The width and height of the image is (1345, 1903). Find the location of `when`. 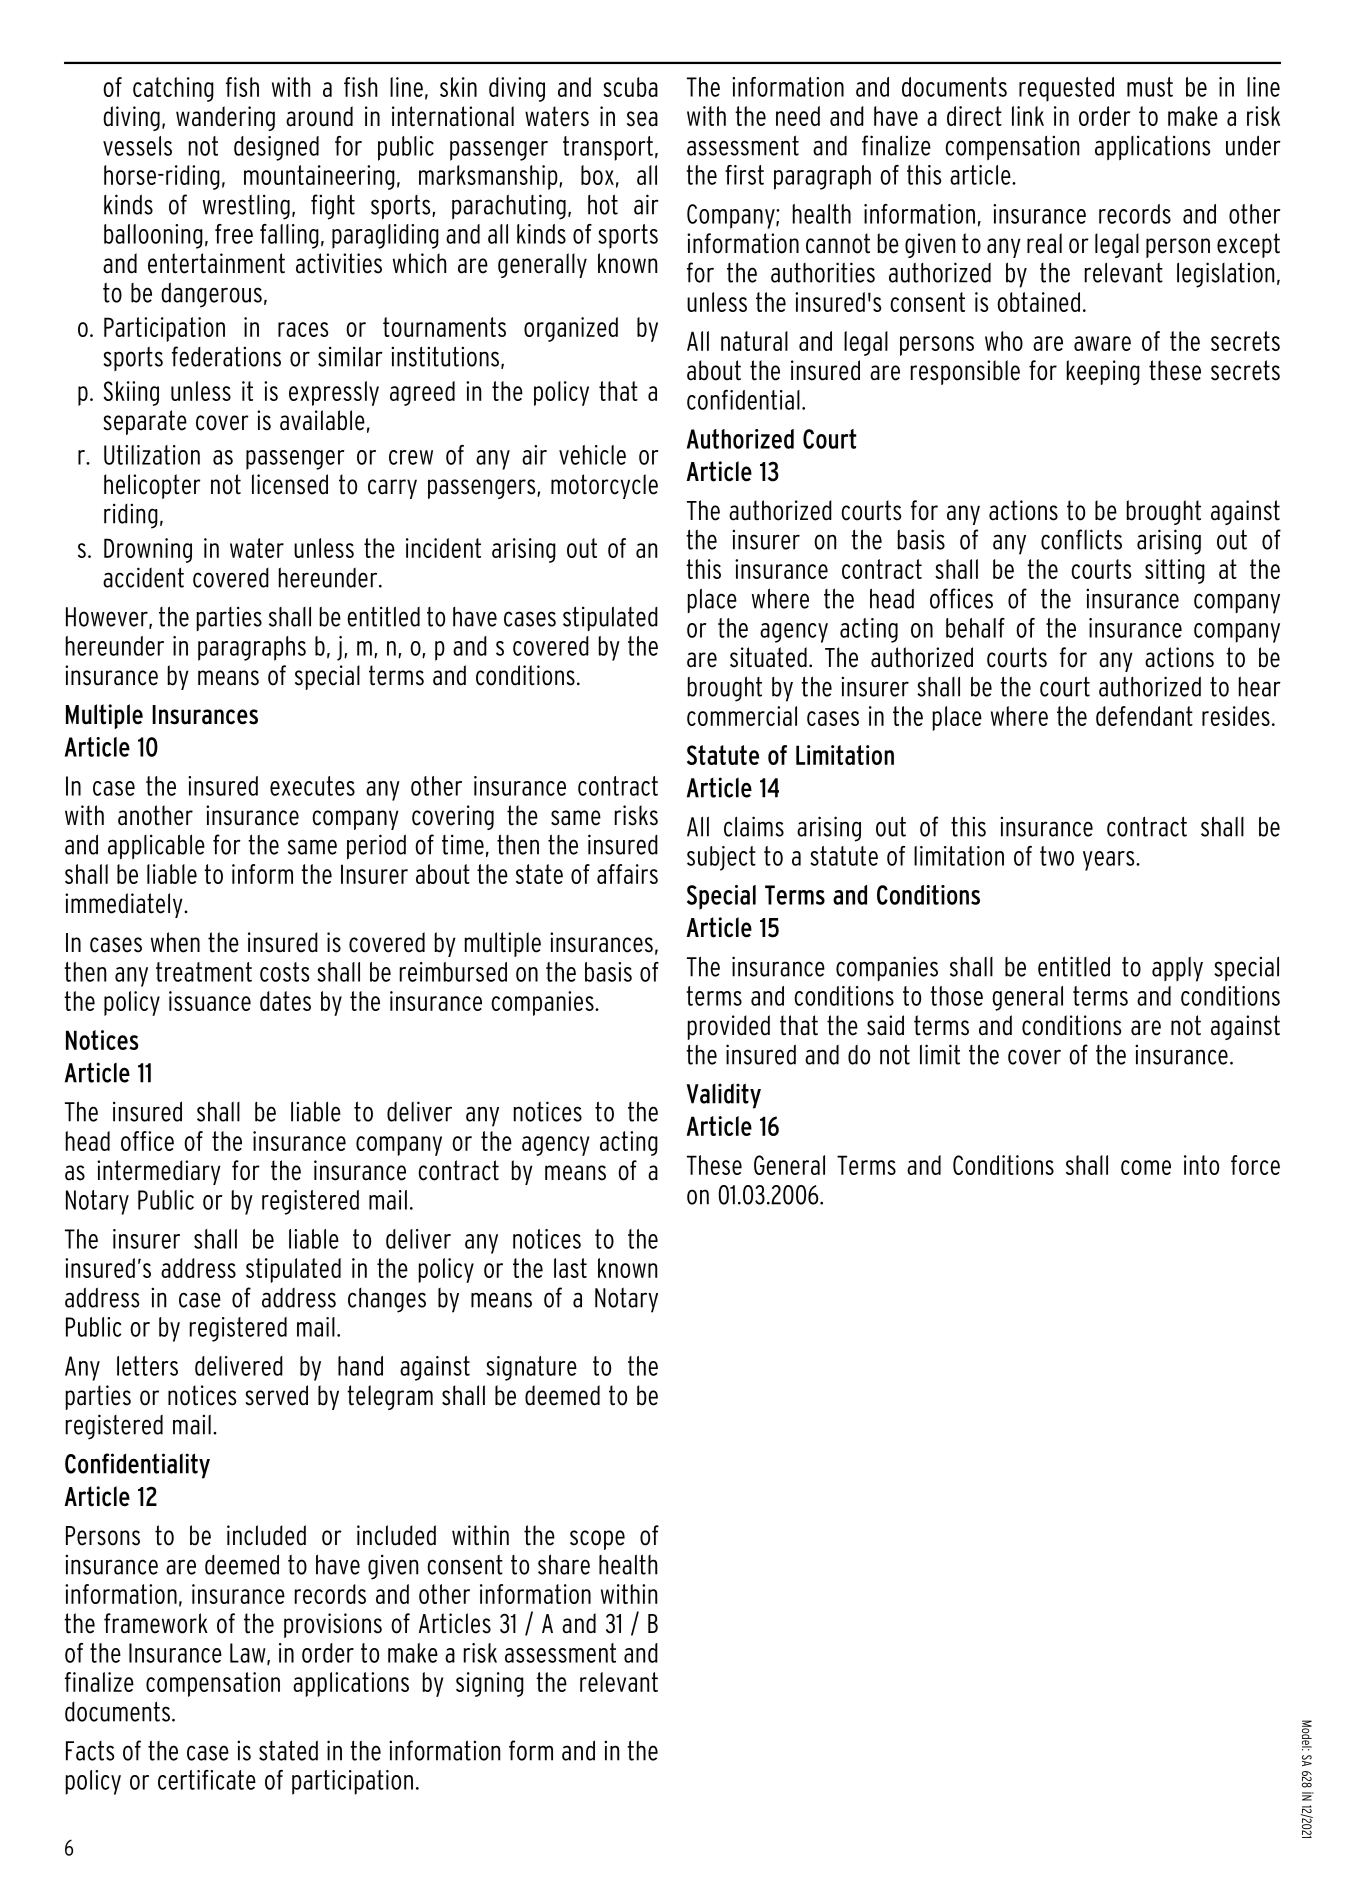

when is located at coordinates (175, 942).
